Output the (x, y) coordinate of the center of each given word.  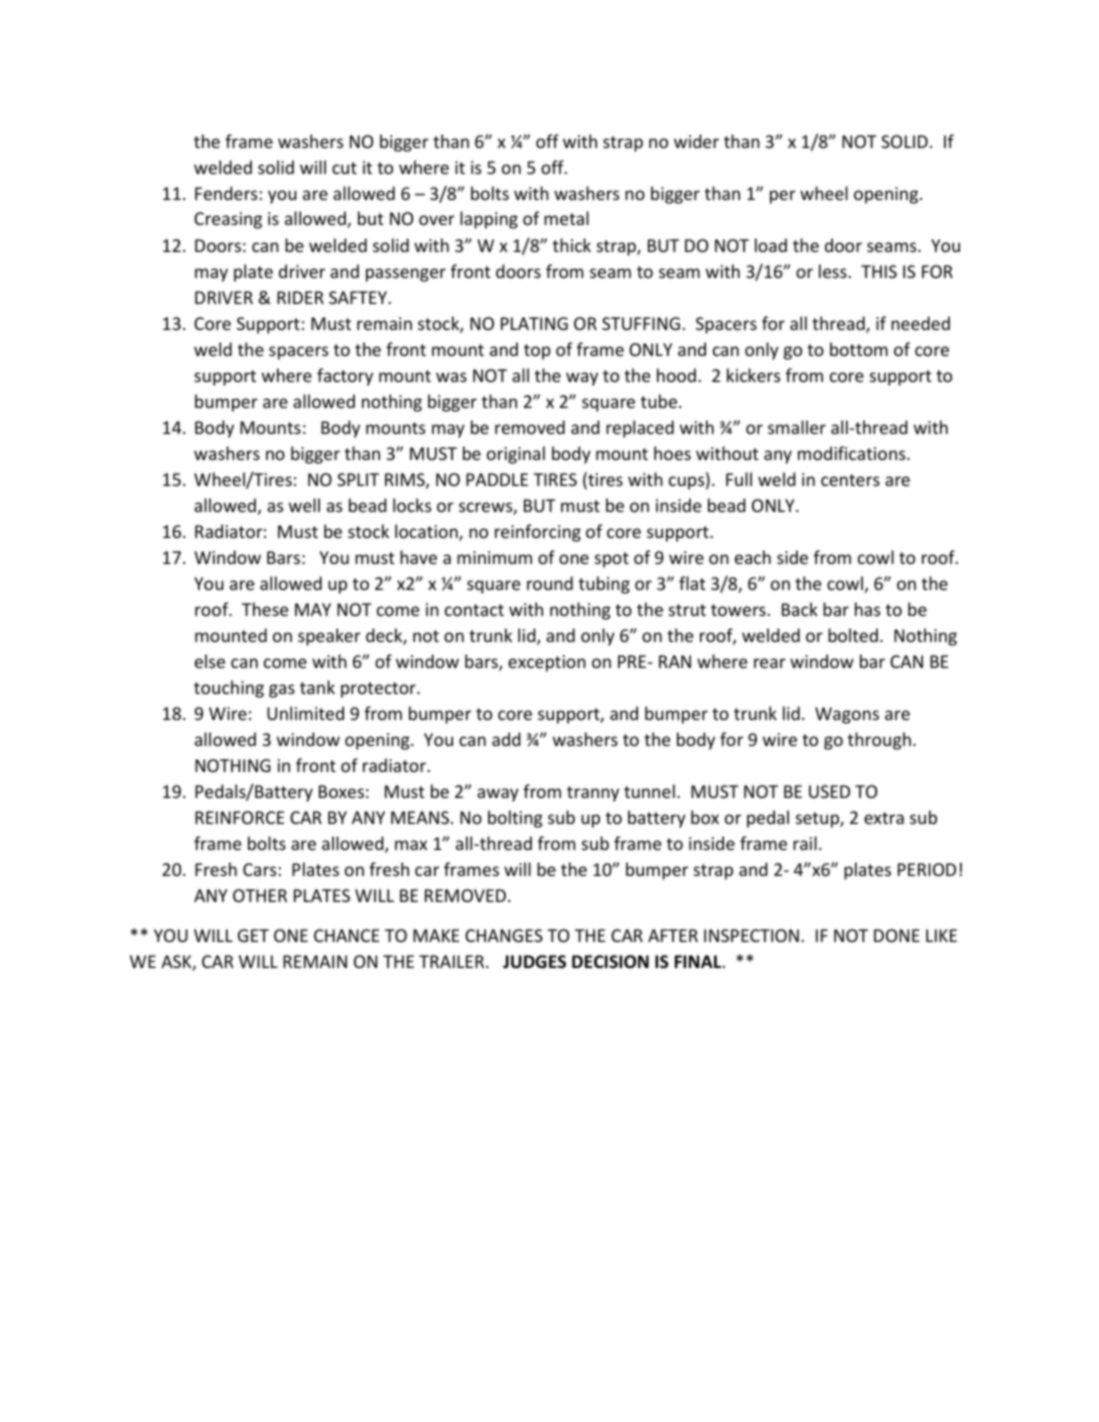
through (879, 741)
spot (612, 560)
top (537, 352)
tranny (593, 794)
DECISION (610, 961)
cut (344, 168)
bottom (859, 349)
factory (345, 377)
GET (253, 935)
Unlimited (305, 713)
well (304, 505)
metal (566, 218)
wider (696, 141)
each (753, 557)
